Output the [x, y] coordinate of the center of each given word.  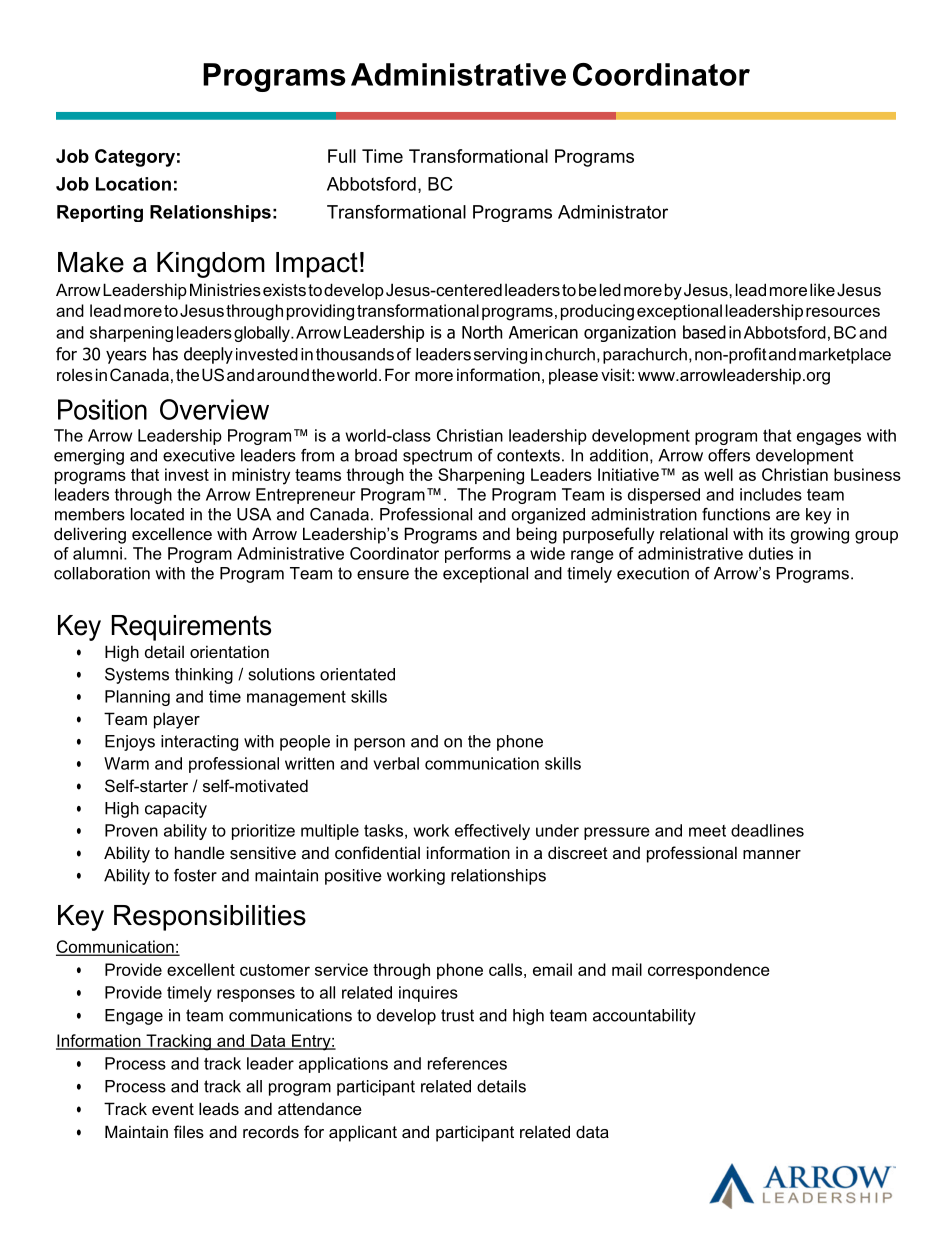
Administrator [613, 212]
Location [133, 184]
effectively [492, 832]
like [822, 289]
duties [771, 553]
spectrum [437, 457]
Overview [214, 409]
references [467, 1063]
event [173, 1109]
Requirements [191, 628]
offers [729, 455]
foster [195, 875]
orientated [357, 674]
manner [772, 854]
